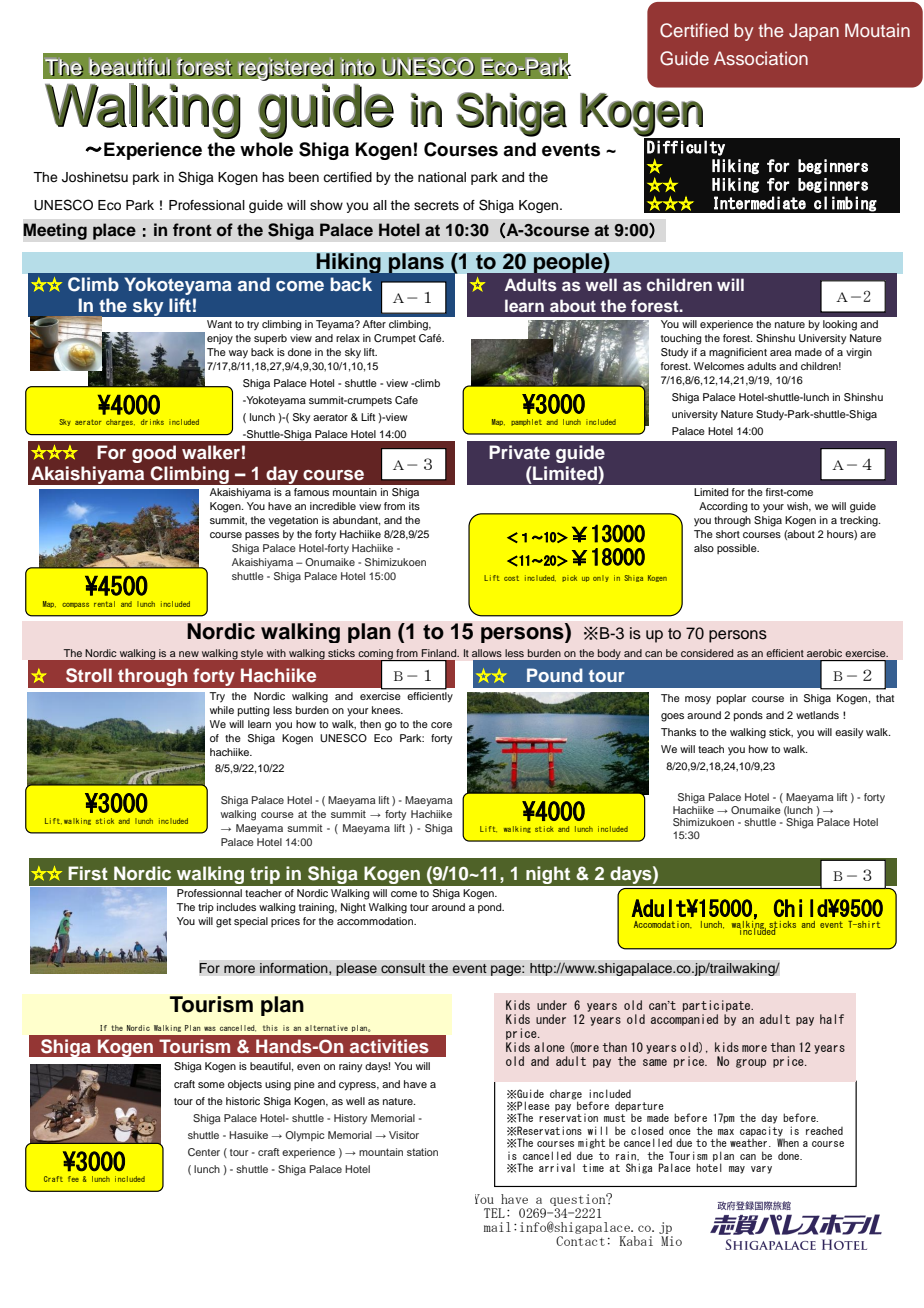 This image has width=924, height=1308. What do you see at coordinates (728, 534) in the image?
I see `short` at bounding box center [728, 534].
